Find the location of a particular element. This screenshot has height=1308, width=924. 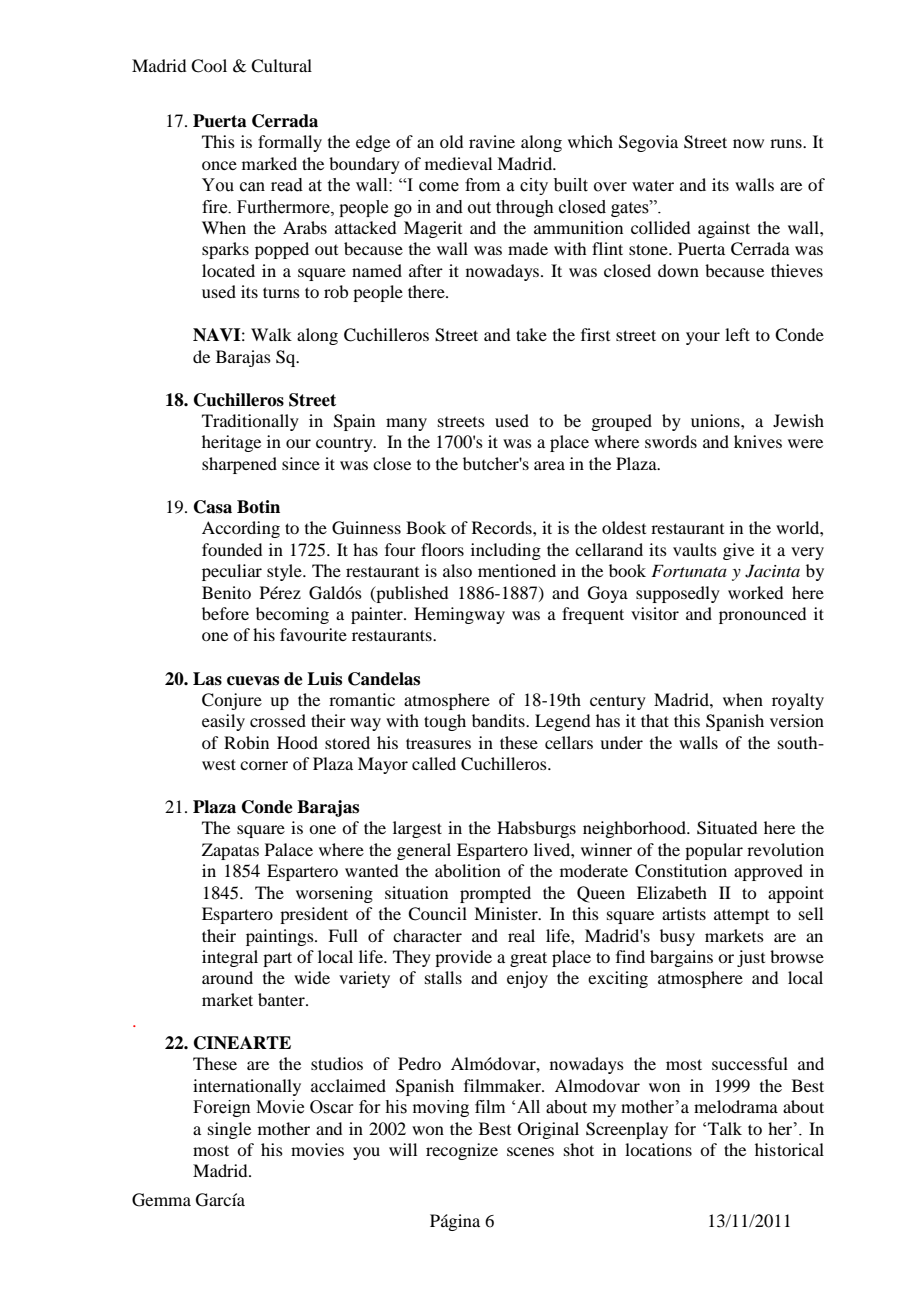

before is located at coordinates (225, 613).
